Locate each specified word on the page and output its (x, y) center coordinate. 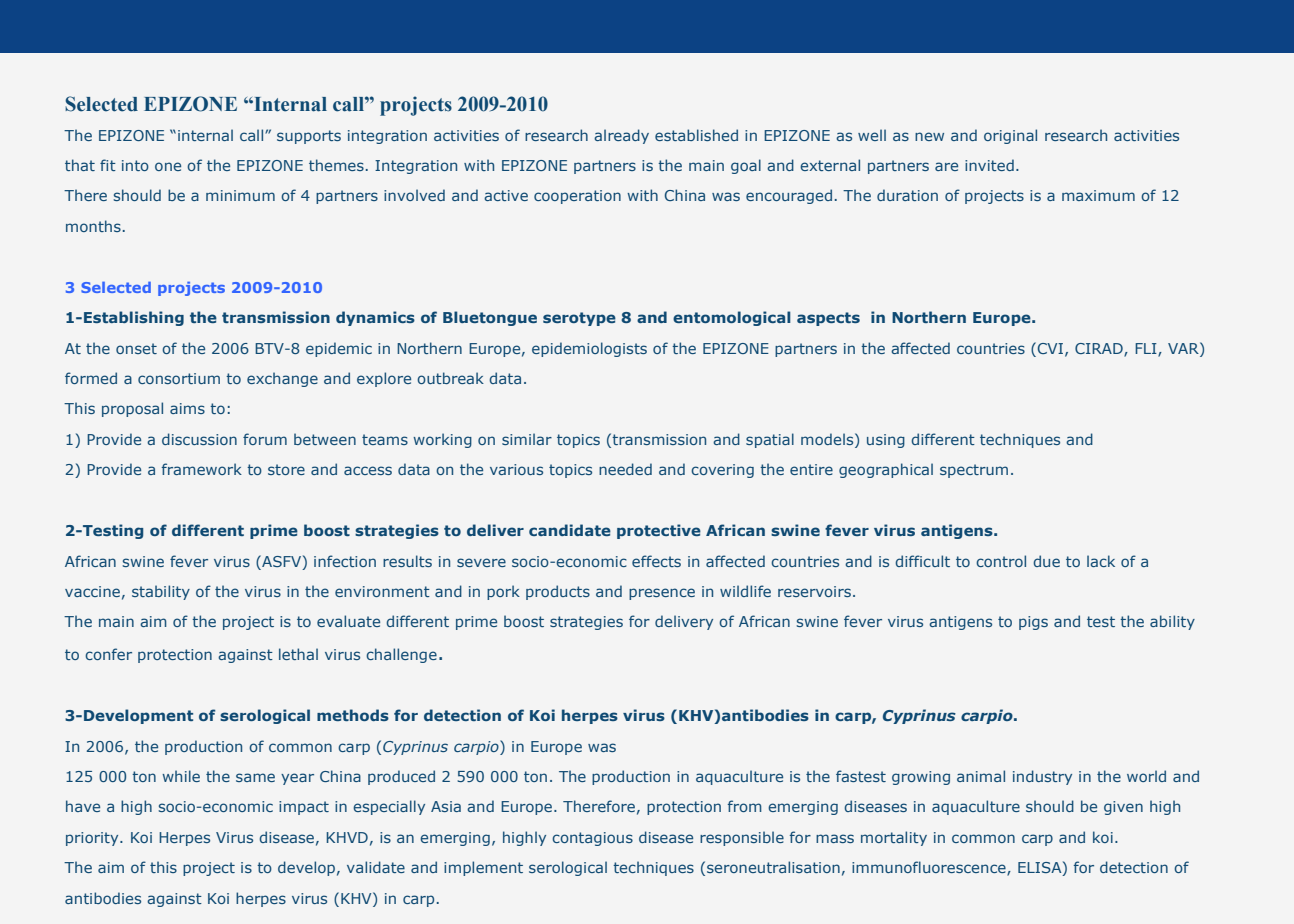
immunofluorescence (930, 868)
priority (93, 839)
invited (989, 165)
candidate (570, 530)
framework (202, 469)
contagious (592, 839)
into (135, 165)
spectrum (974, 471)
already (621, 136)
